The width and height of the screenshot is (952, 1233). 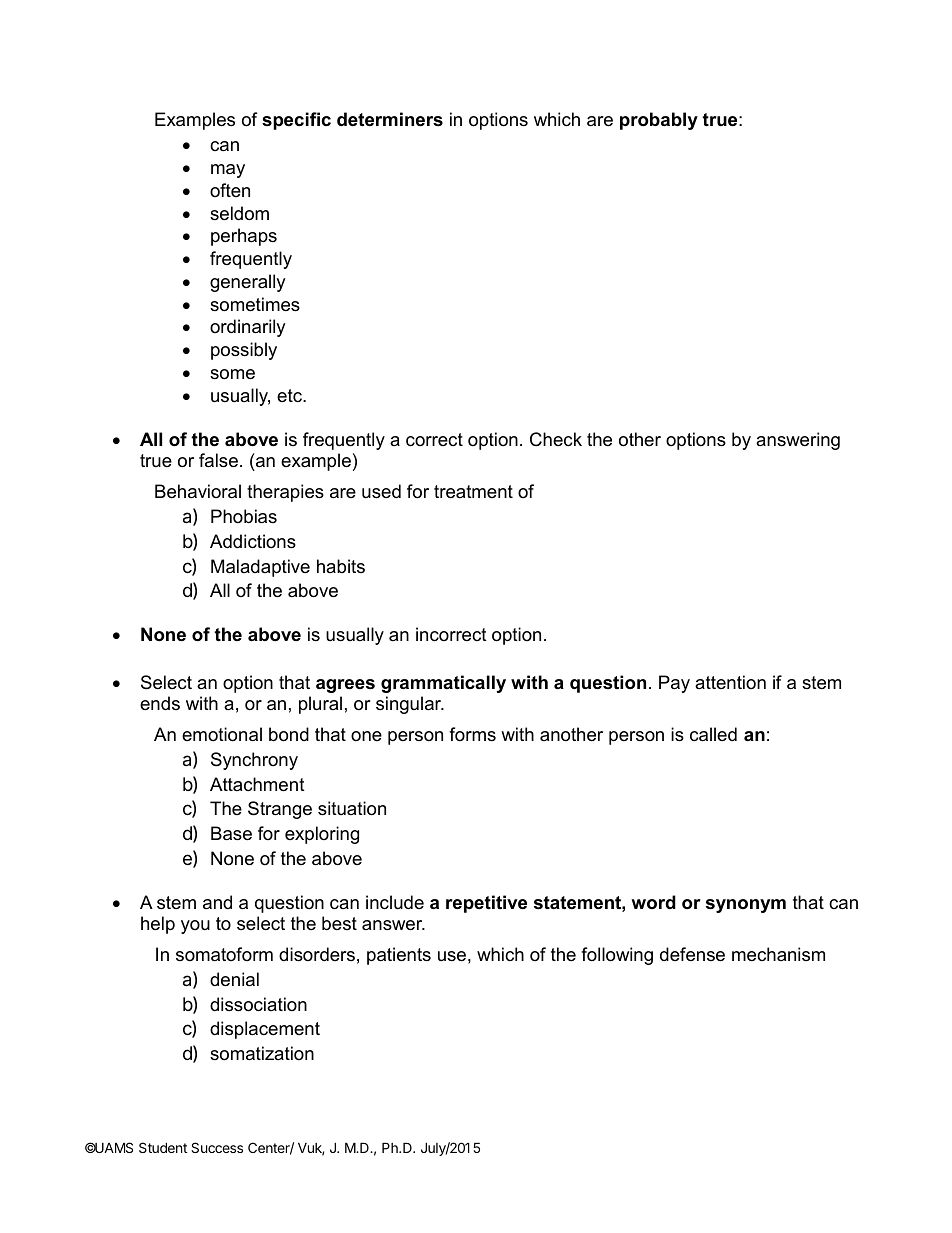 What do you see at coordinates (730, 682) in the screenshot?
I see `attention` at bounding box center [730, 682].
